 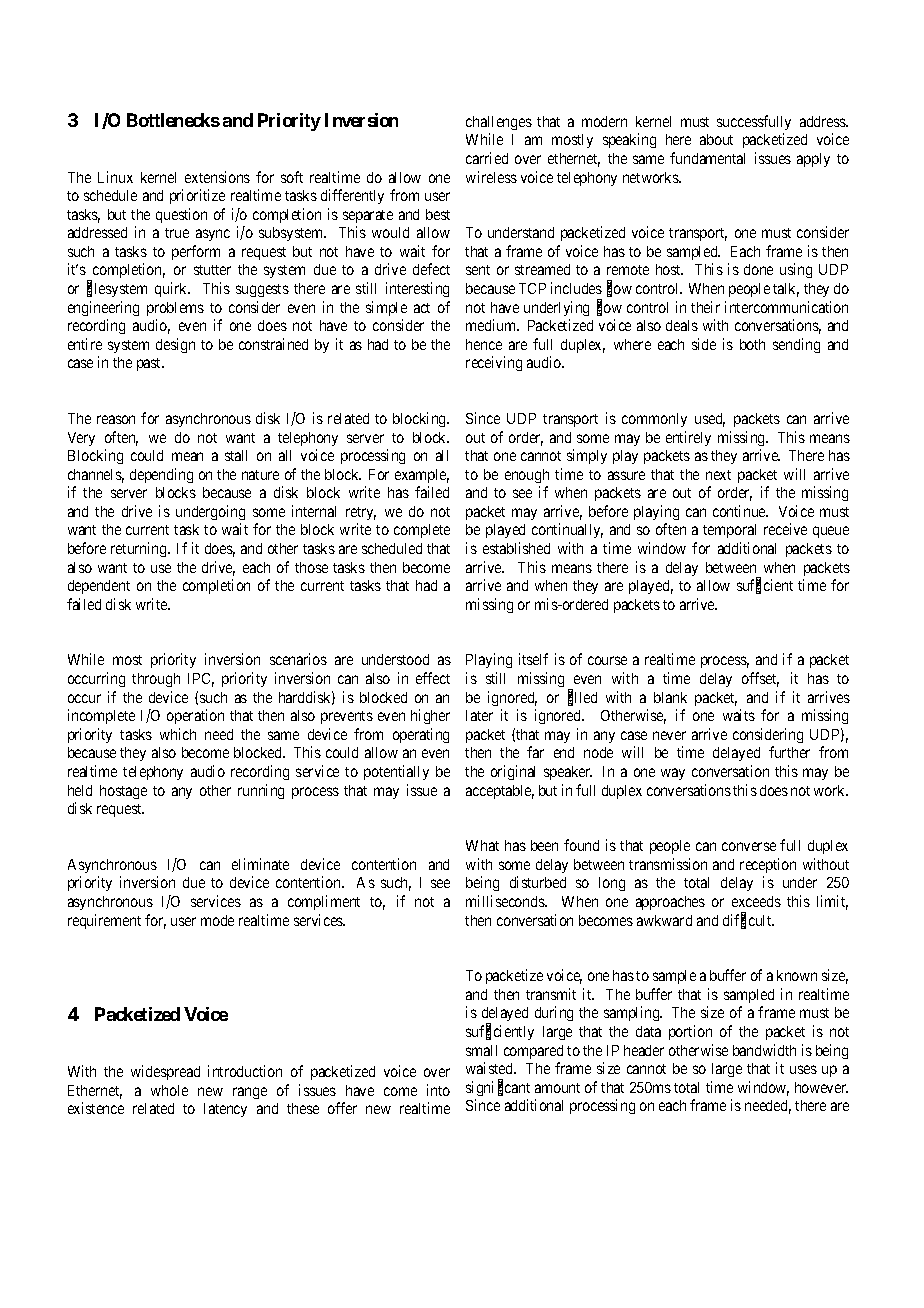 What do you see at coordinates (260, 864) in the screenshot?
I see `eliminate` at bounding box center [260, 864].
